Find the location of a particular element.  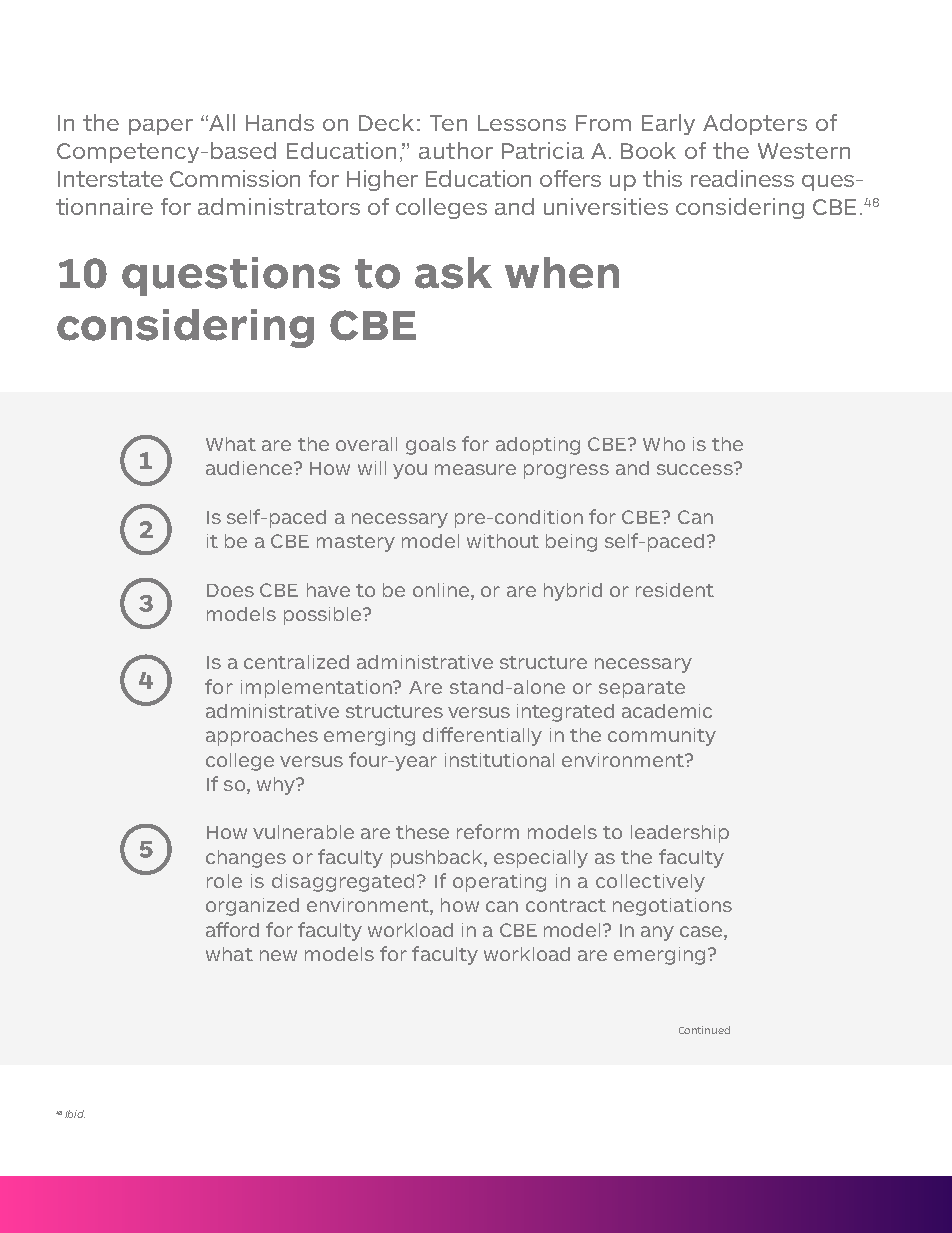

Ibid is located at coordinates (75, 1114).
